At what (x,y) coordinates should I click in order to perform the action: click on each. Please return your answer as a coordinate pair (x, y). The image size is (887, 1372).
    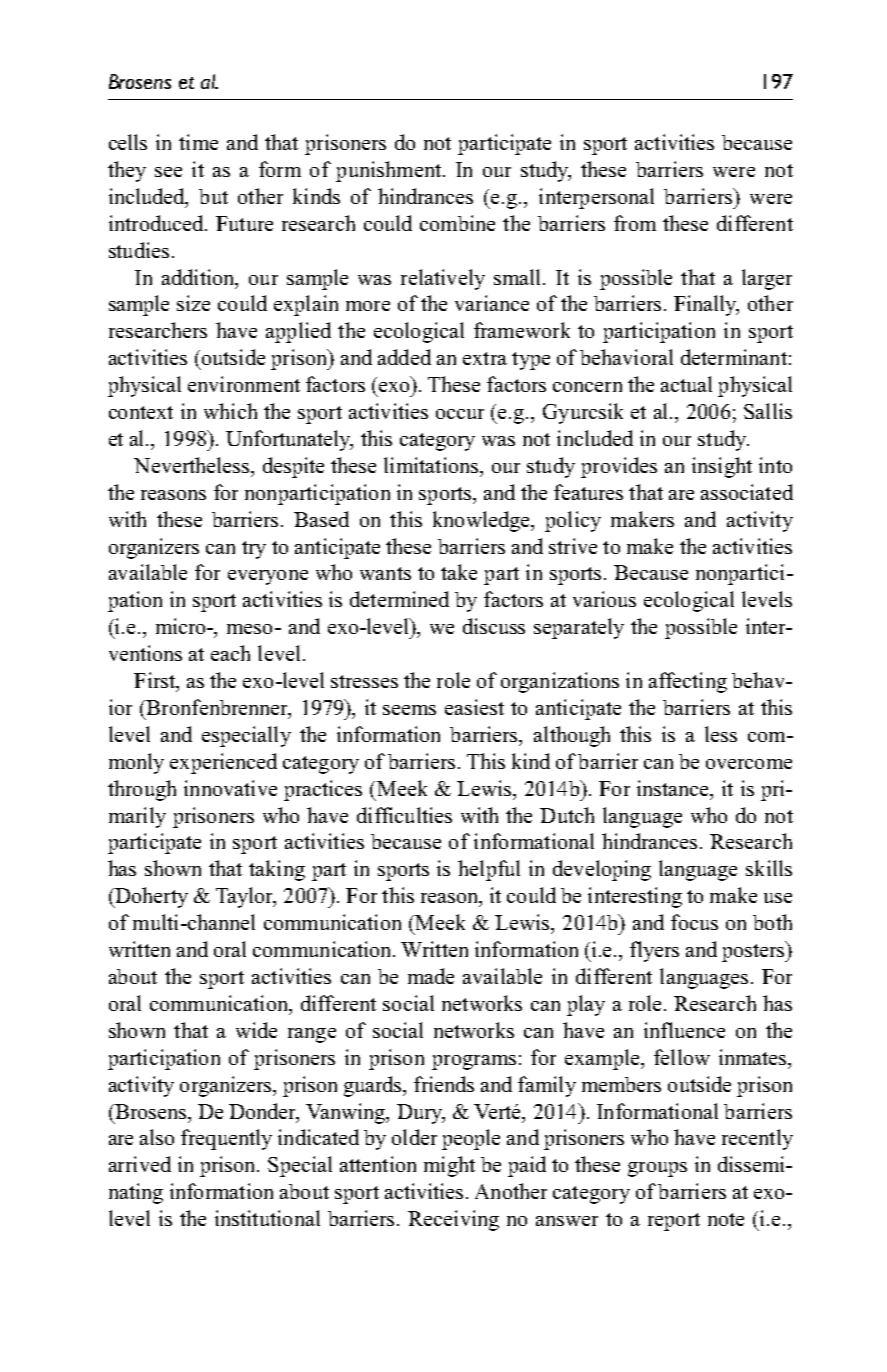
    Looking at the image, I should click on (230, 653).
